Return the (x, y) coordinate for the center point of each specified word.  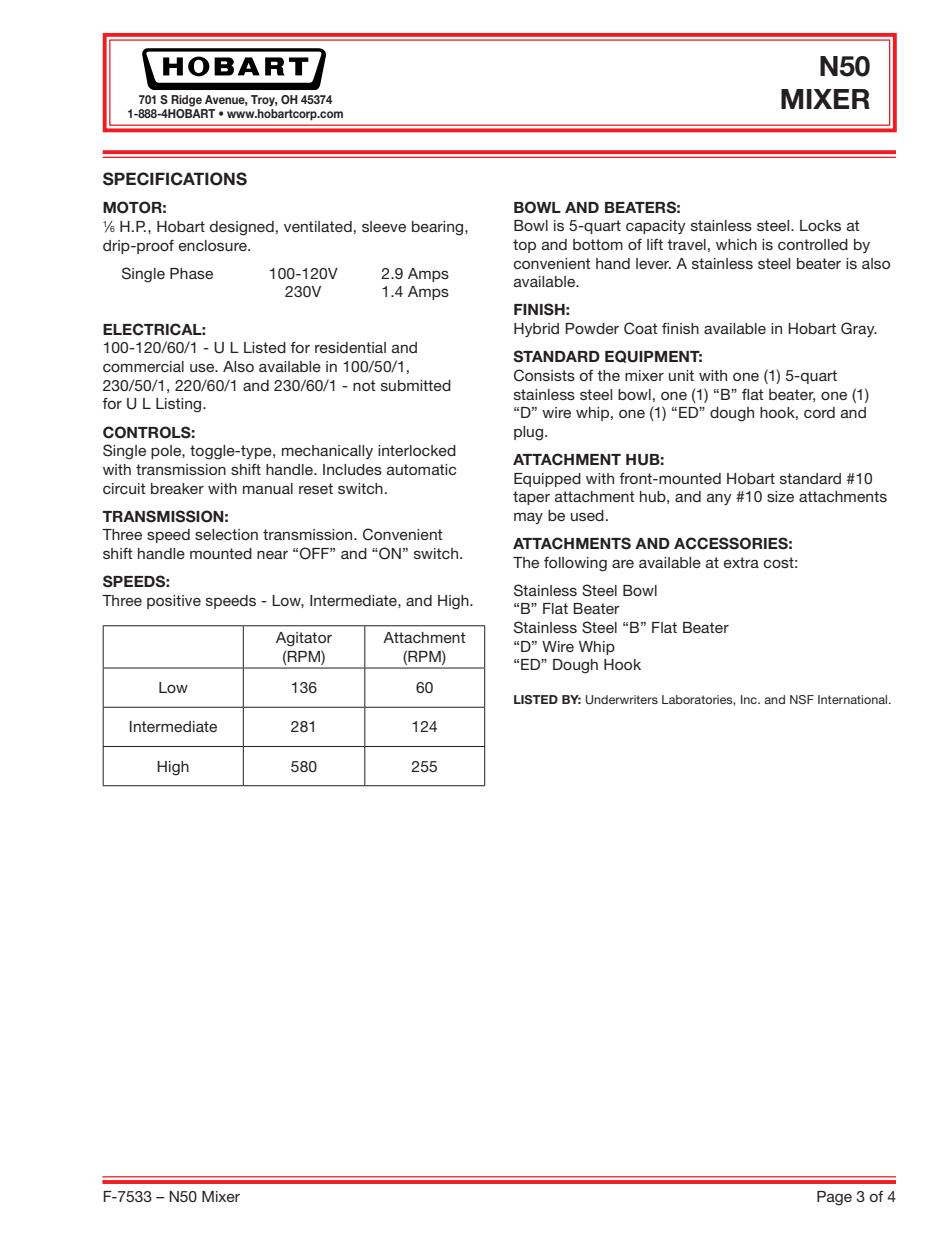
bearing (439, 228)
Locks (820, 225)
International (854, 699)
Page (834, 1198)
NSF (802, 699)
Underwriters (622, 700)
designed (242, 228)
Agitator (304, 639)
